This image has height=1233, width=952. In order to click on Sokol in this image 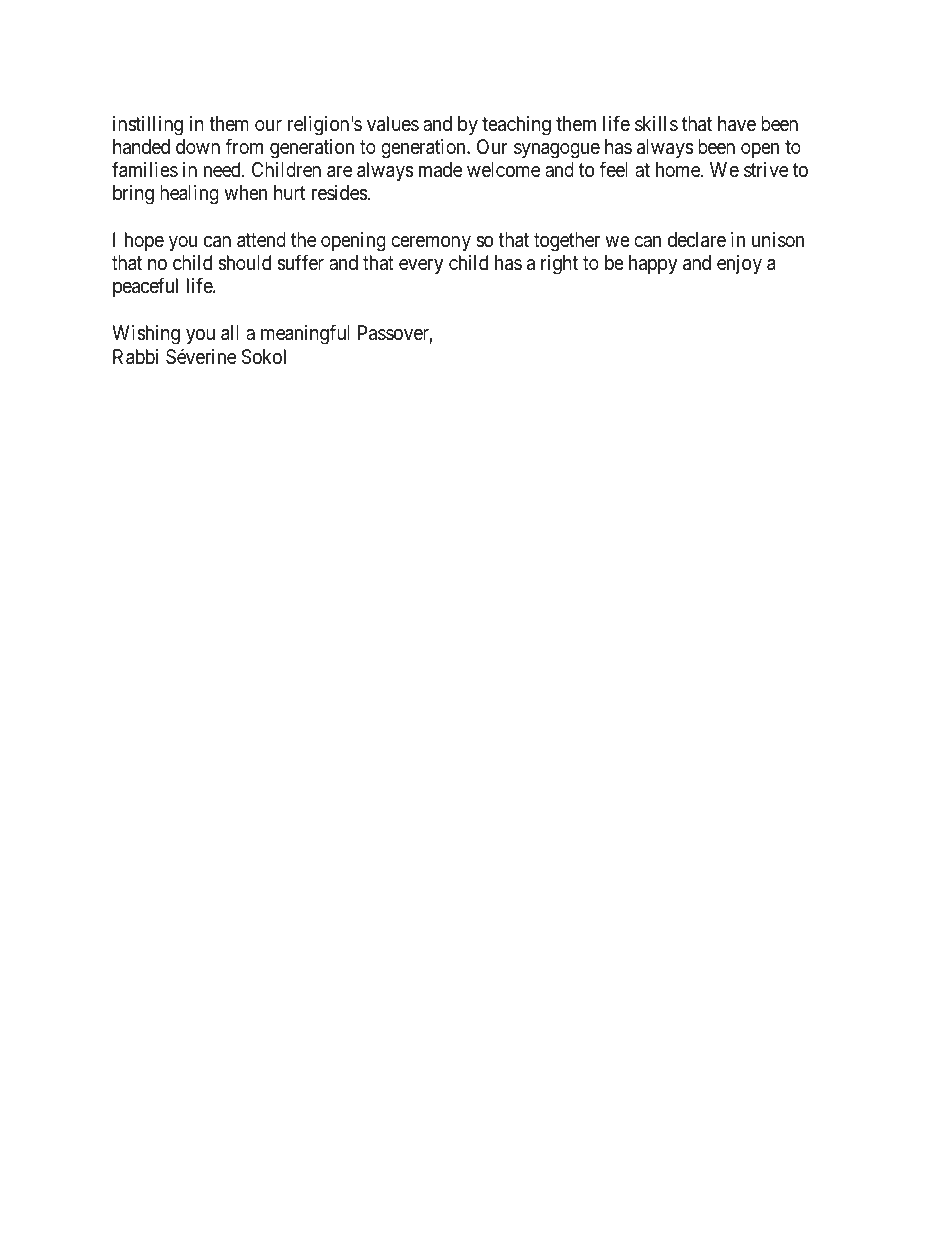, I will do `click(264, 357)`.
